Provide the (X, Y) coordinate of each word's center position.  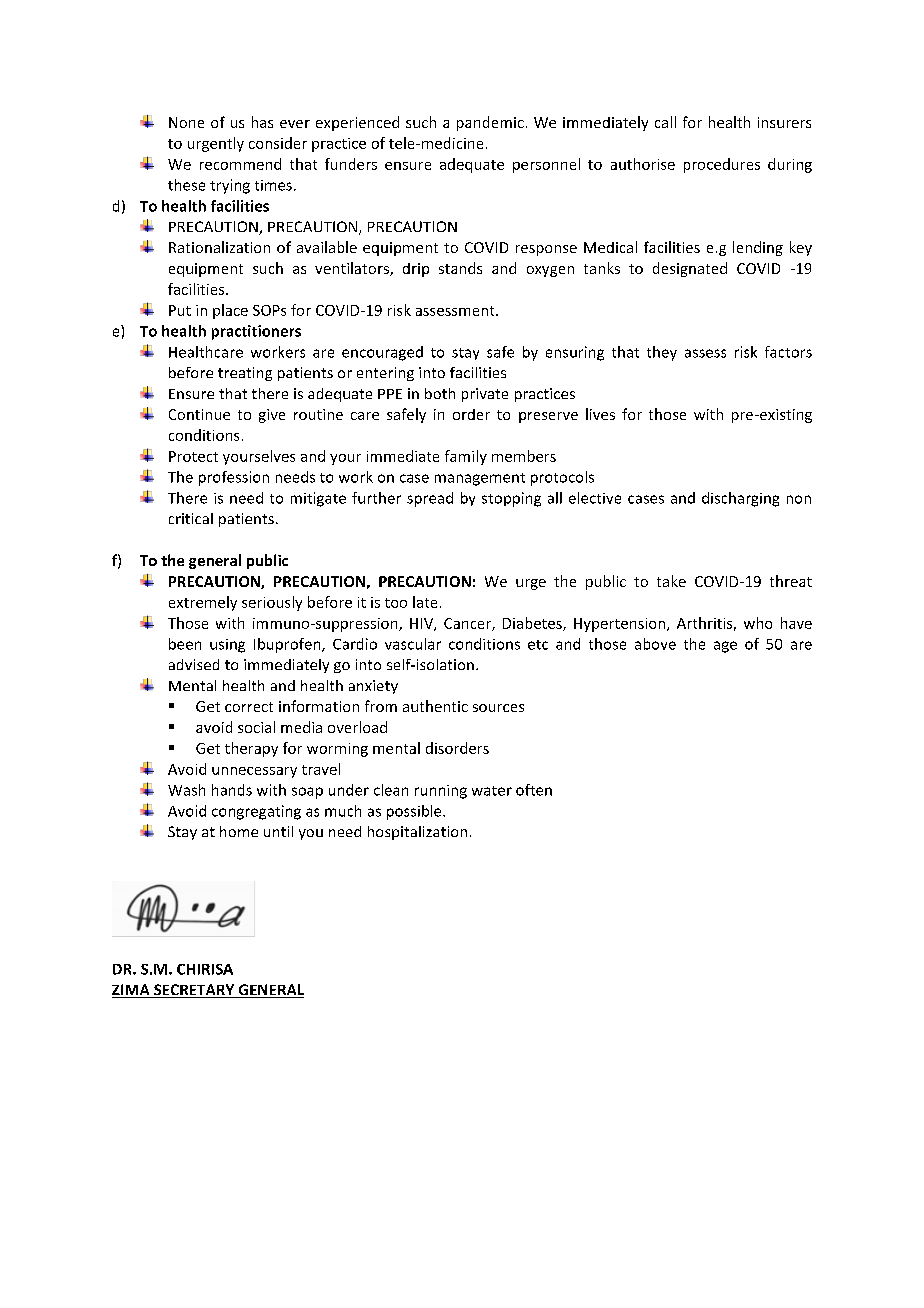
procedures (722, 165)
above (655, 644)
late (425, 602)
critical (191, 518)
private (485, 395)
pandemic (490, 123)
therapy (251, 749)
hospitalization (417, 833)
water (492, 791)
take (671, 581)
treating (245, 374)
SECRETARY (194, 991)
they (662, 353)
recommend (240, 164)
